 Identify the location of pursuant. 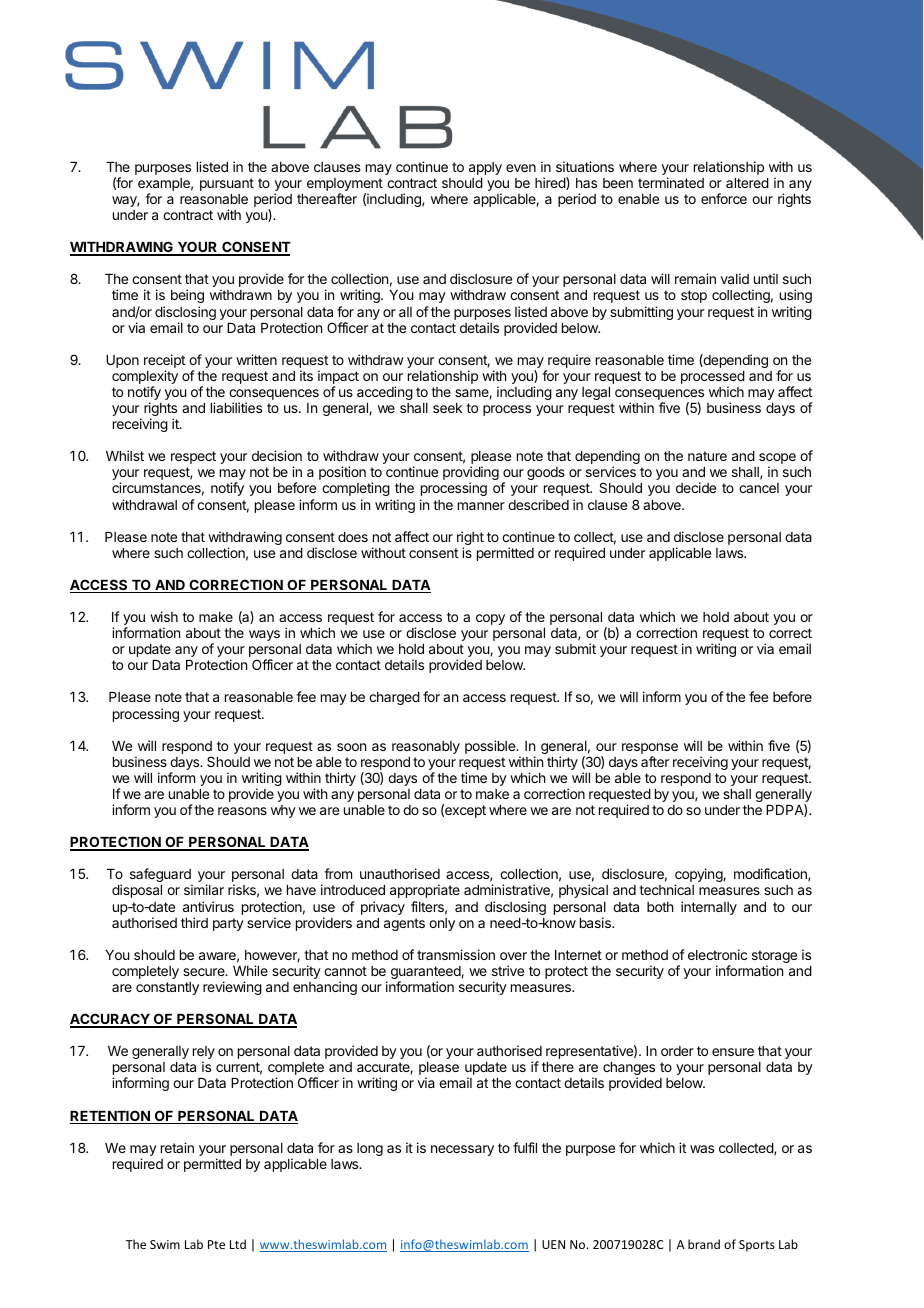
(227, 184).
